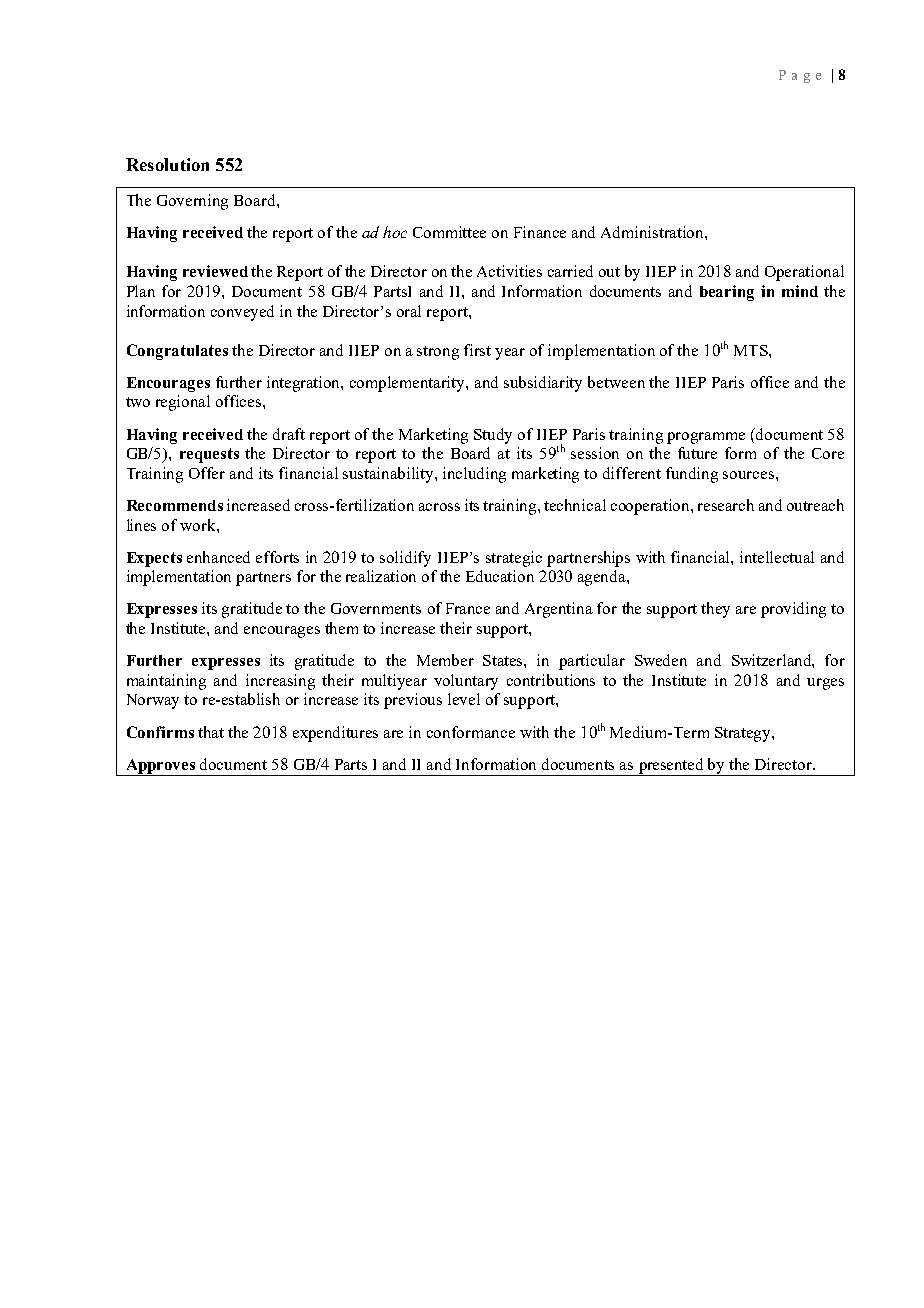 The image size is (924, 1308). What do you see at coordinates (715, 610) in the document?
I see `they` at bounding box center [715, 610].
